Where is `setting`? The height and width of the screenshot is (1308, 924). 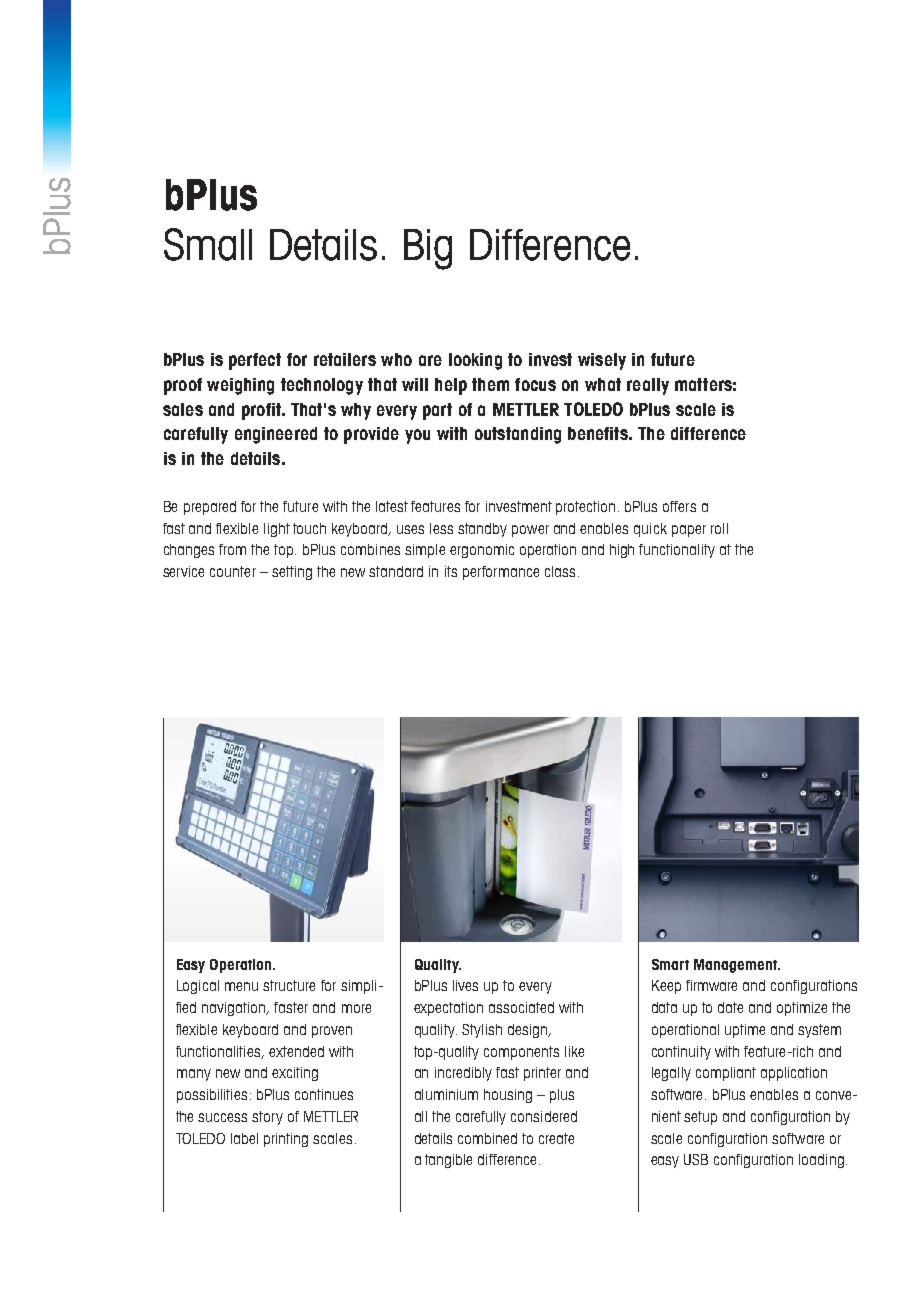
setting is located at coordinates (292, 573).
